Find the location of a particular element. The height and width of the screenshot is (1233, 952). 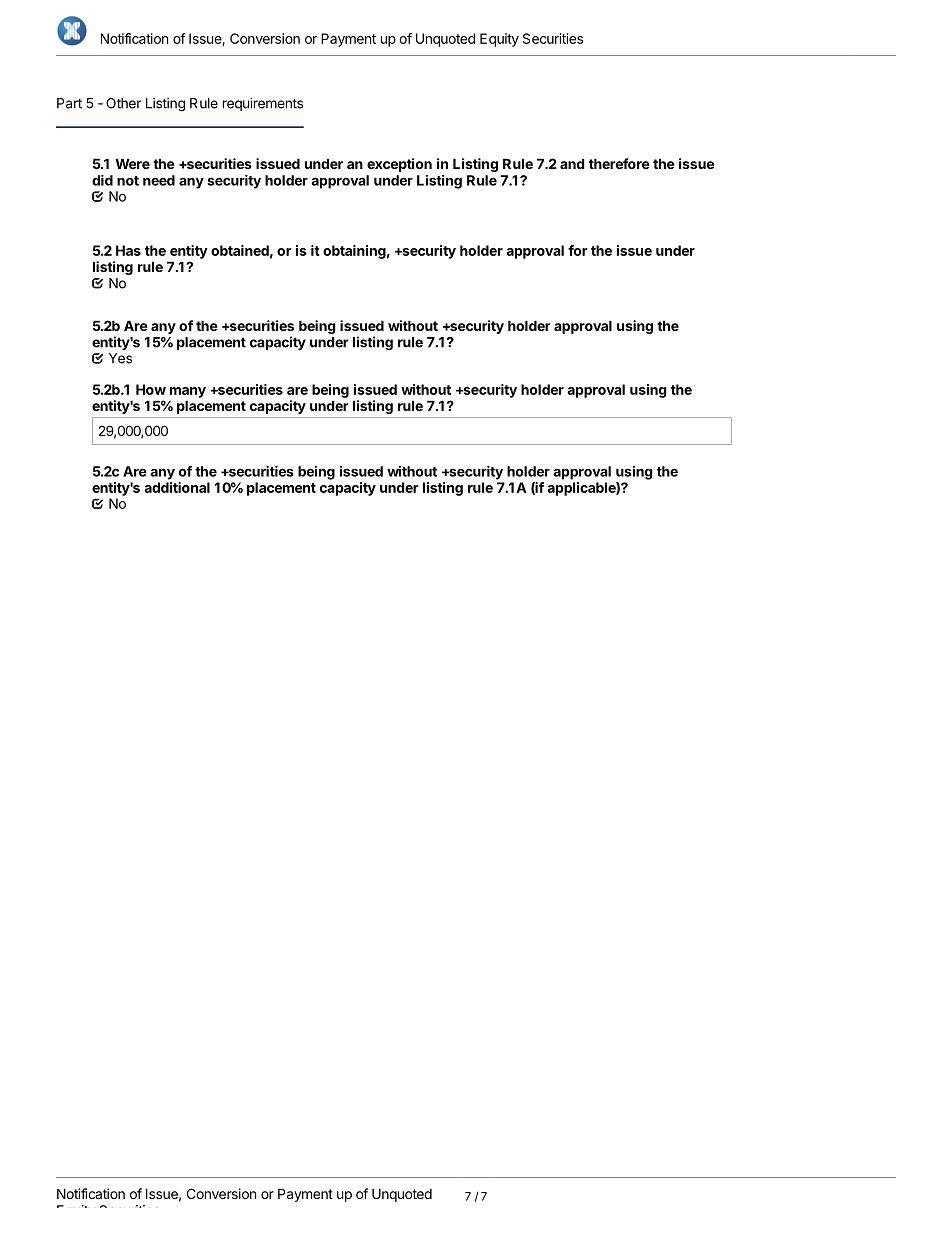

Has is located at coordinates (128, 250).
